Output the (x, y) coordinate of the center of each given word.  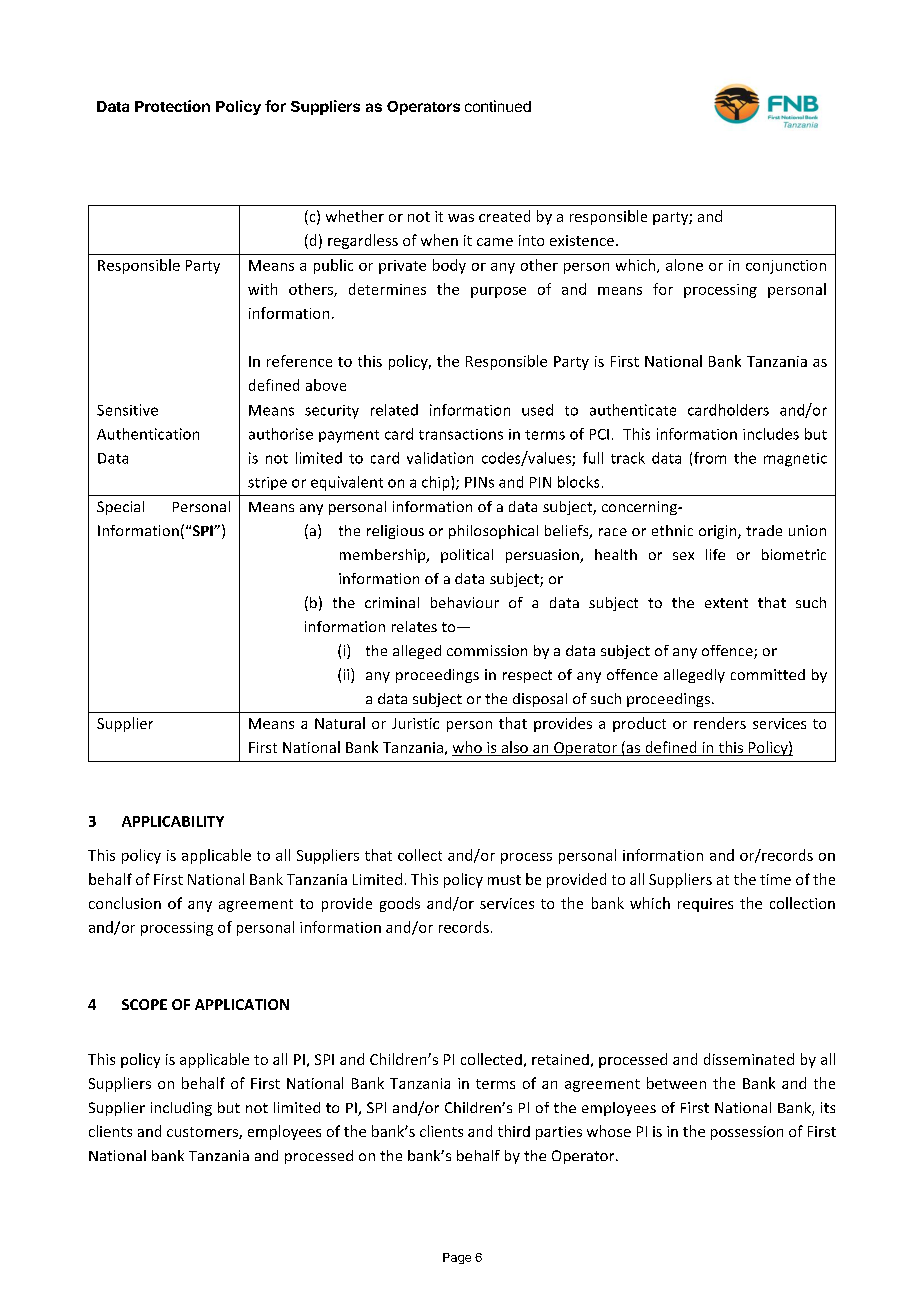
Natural (340, 723)
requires (705, 905)
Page (457, 1258)
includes (771, 434)
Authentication (148, 434)
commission (487, 650)
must (504, 880)
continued (498, 106)
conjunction (786, 267)
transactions (461, 434)
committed (768, 674)
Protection (172, 106)
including (181, 1109)
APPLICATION (242, 1004)
